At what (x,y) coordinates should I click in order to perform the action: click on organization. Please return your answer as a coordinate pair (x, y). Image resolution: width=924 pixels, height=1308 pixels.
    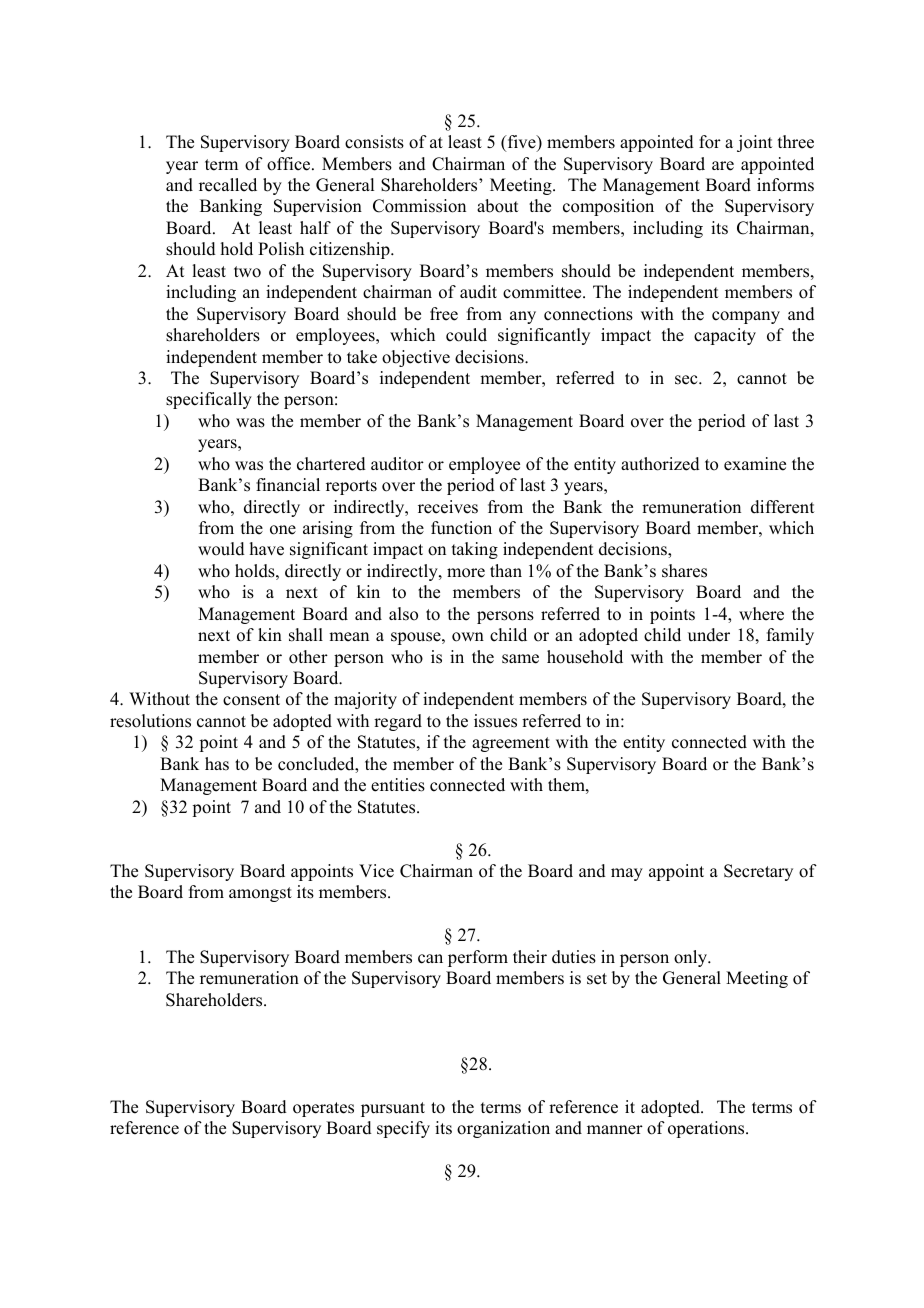
    Looking at the image, I should click on (503, 1129).
